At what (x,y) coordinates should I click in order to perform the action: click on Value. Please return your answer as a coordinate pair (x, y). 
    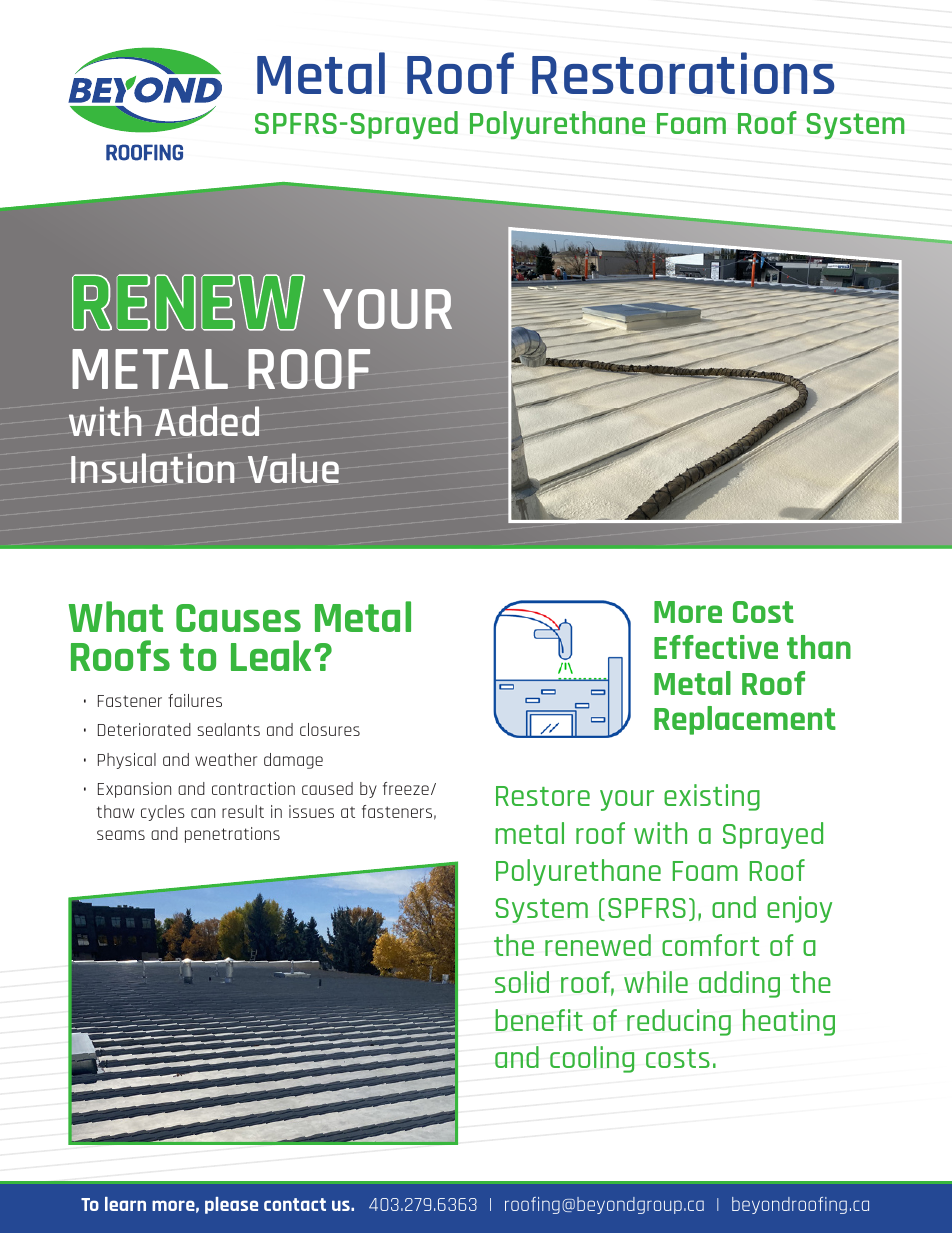
    Looking at the image, I should click on (293, 468).
